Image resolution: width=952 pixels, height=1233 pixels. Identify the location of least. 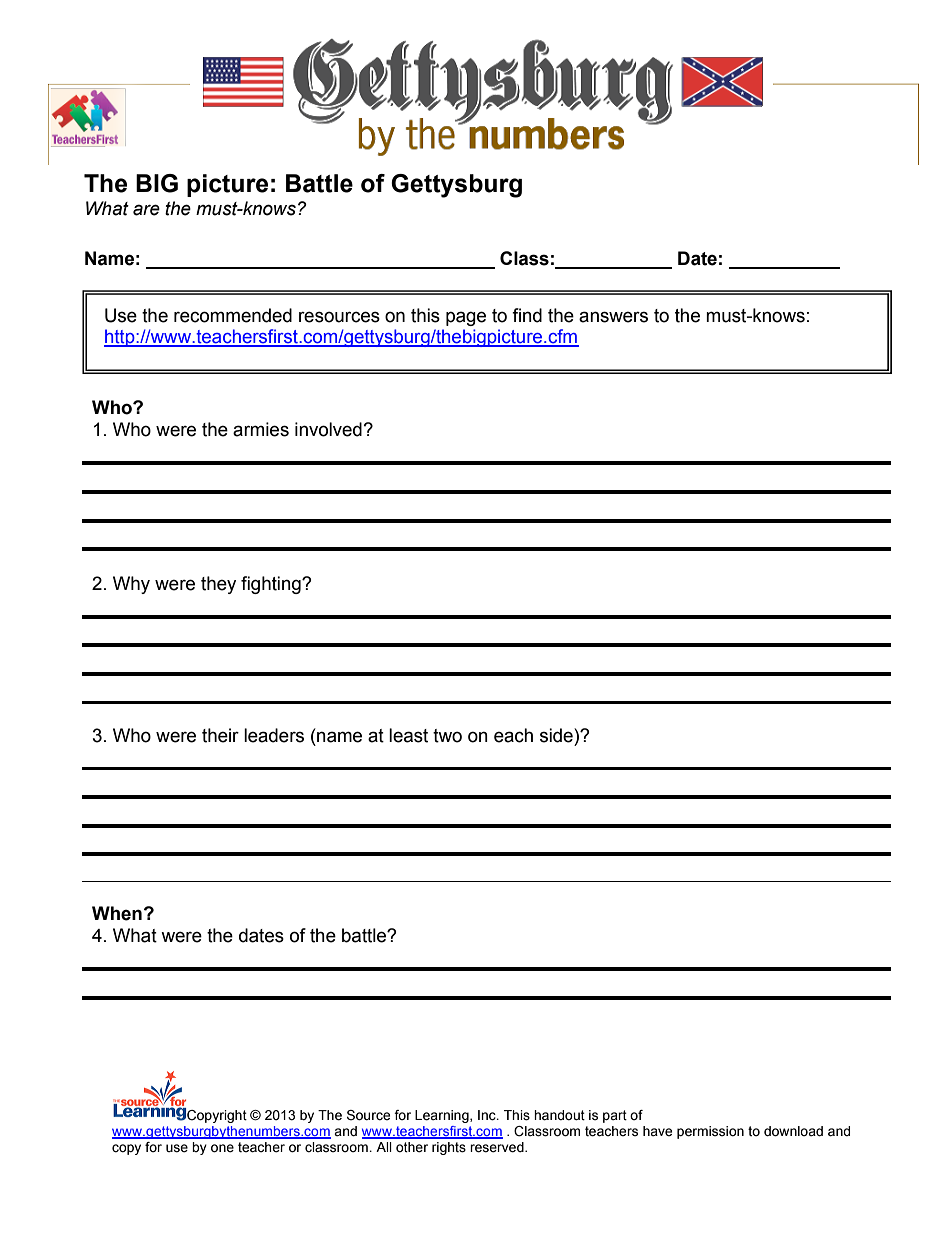
(408, 735).
